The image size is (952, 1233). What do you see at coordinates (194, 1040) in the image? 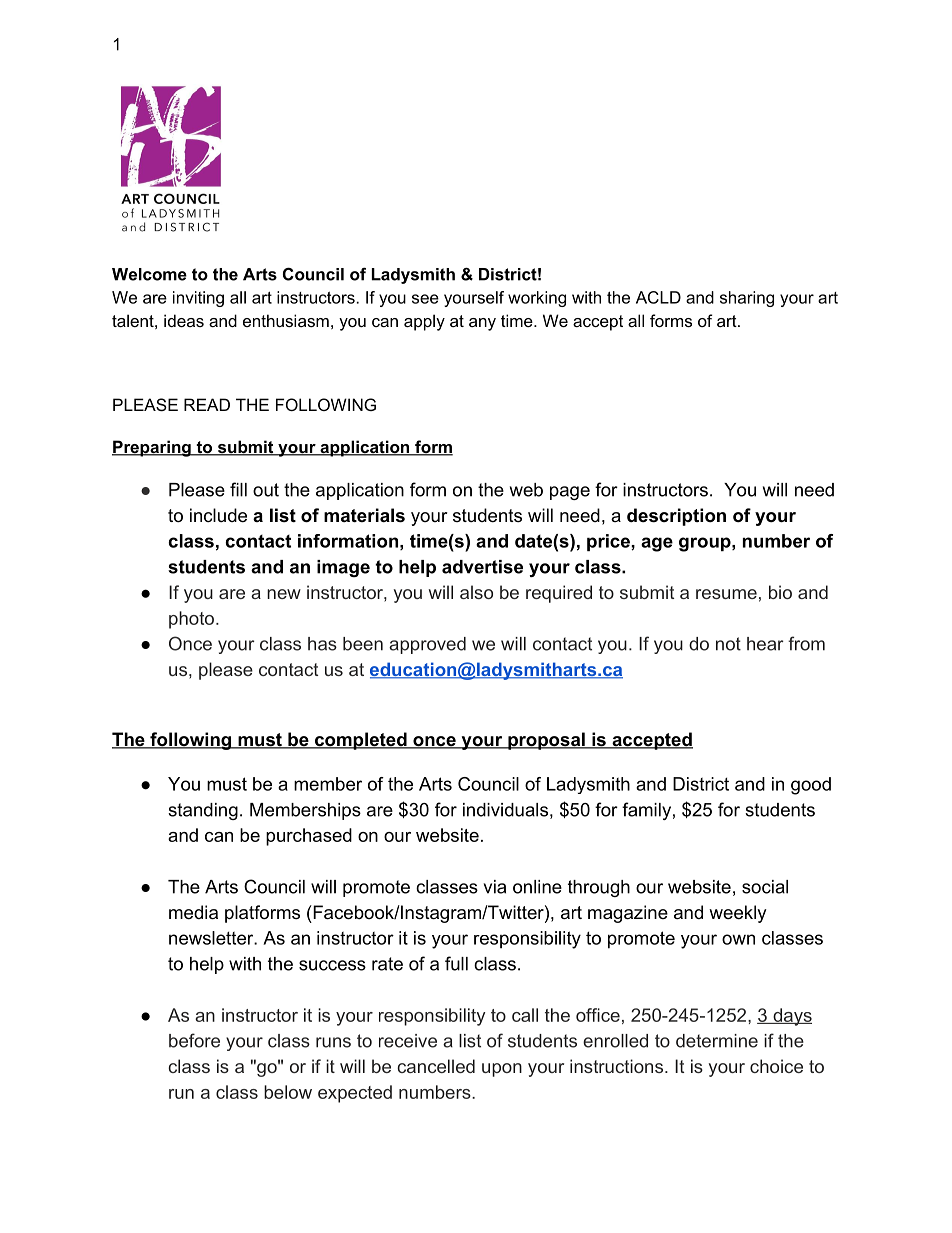
I see `before` at bounding box center [194, 1040].
